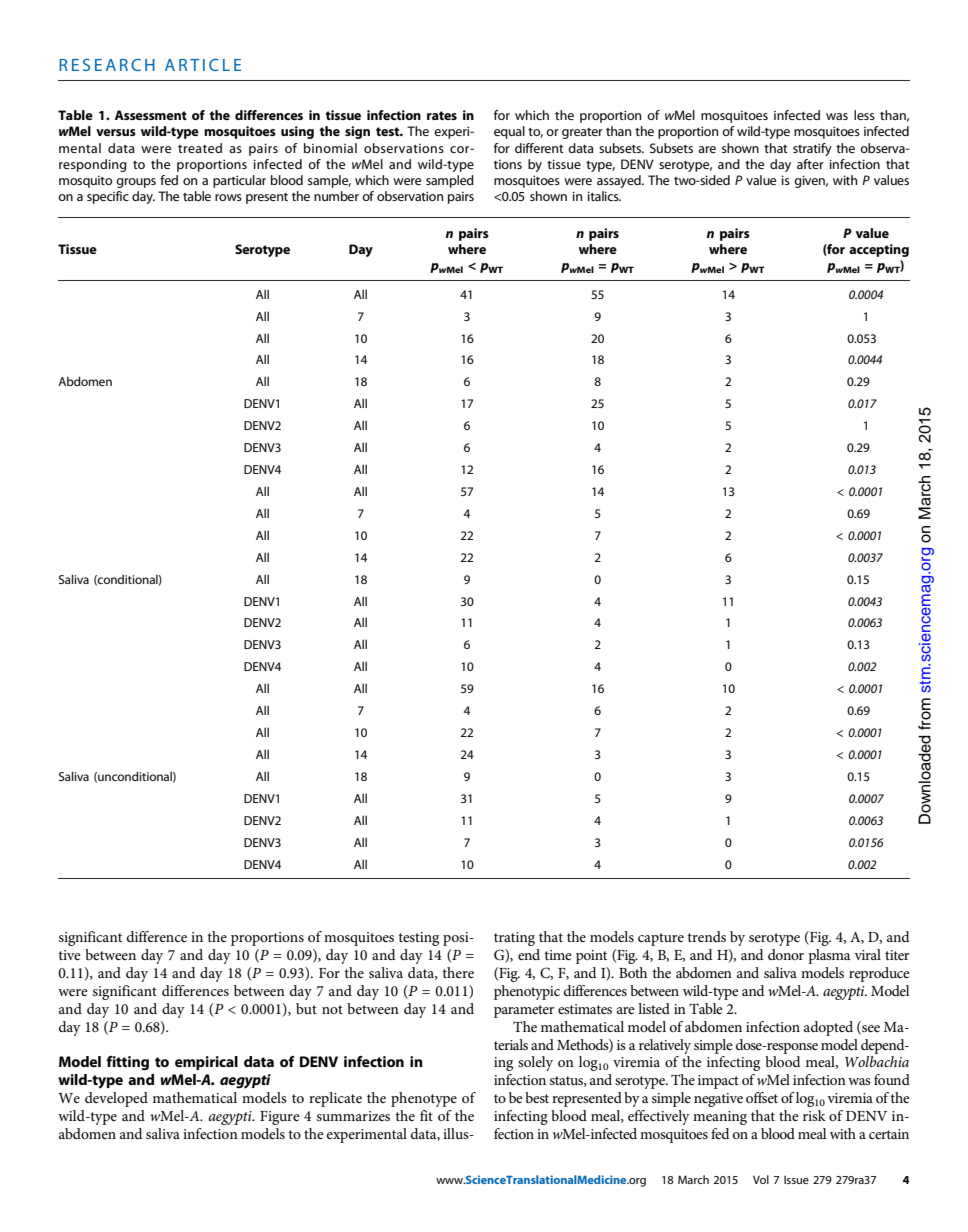 The width and height of the screenshot is (968, 1232). Describe the element at coordinates (558, 955) in the screenshot. I see `time` at that location.
